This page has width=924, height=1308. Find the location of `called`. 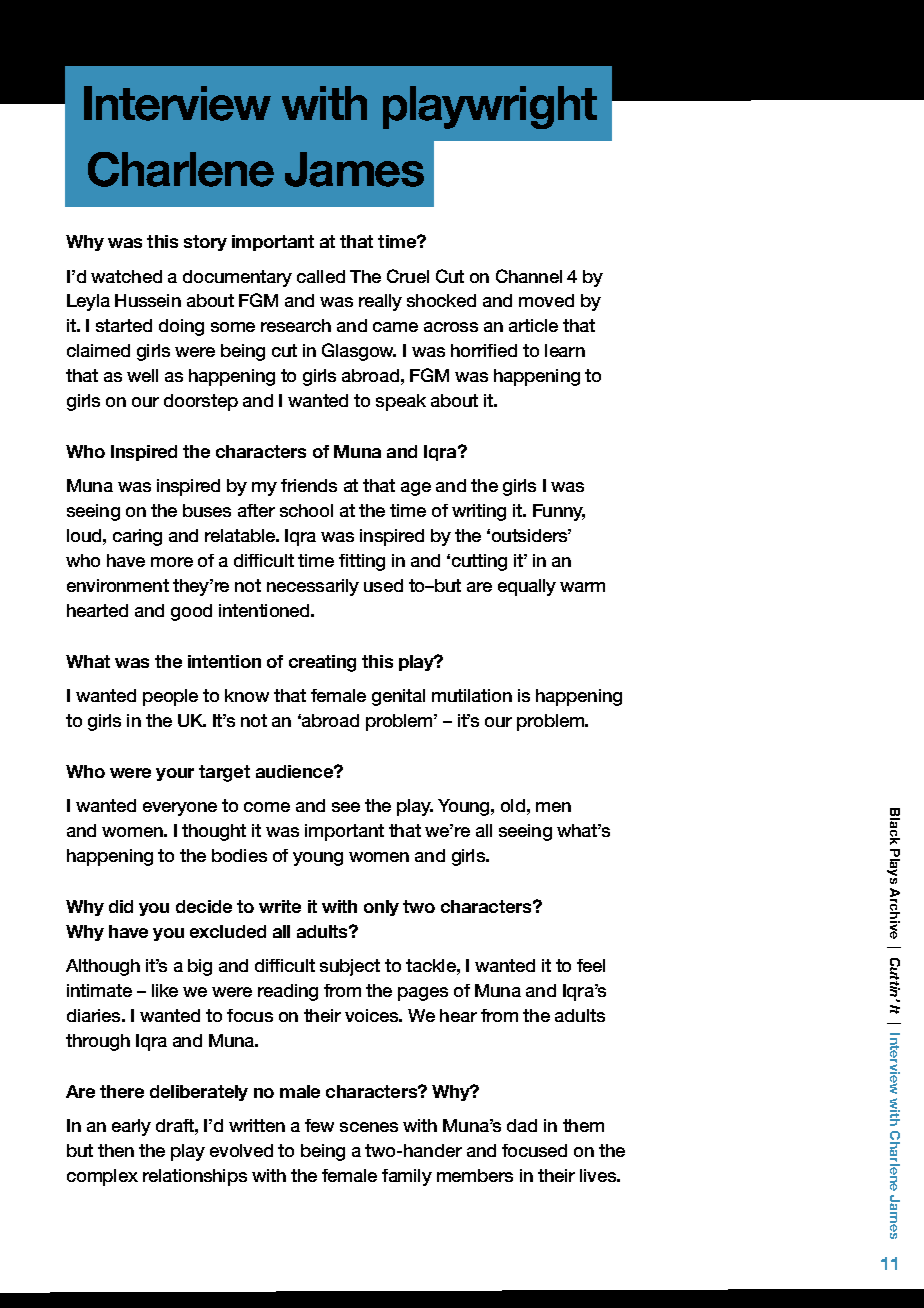

called is located at coordinates (321, 276).
